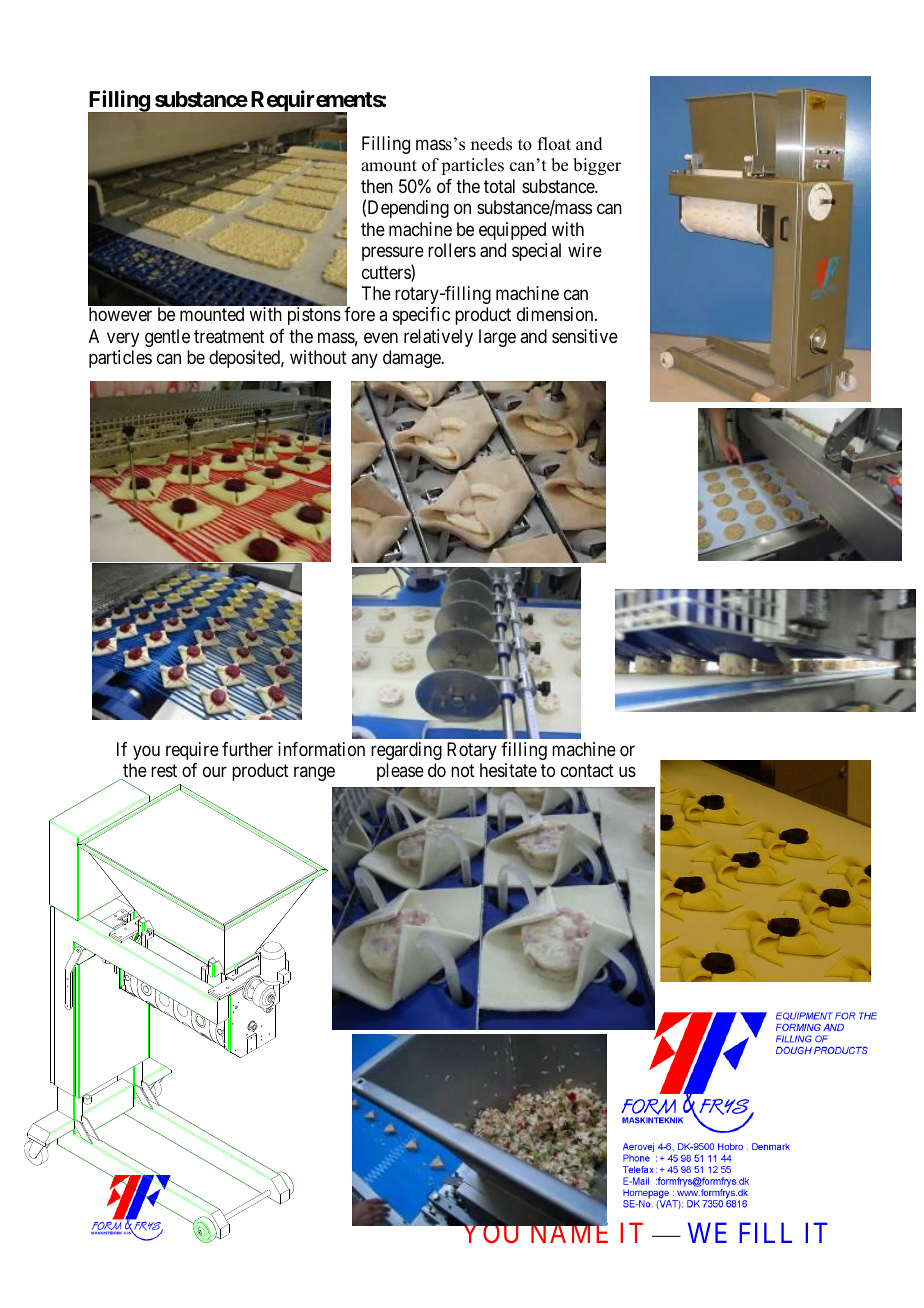 Image resolution: width=924 pixels, height=1308 pixels. Describe the element at coordinates (377, 186) in the screenshot. I see `then` at that location.
